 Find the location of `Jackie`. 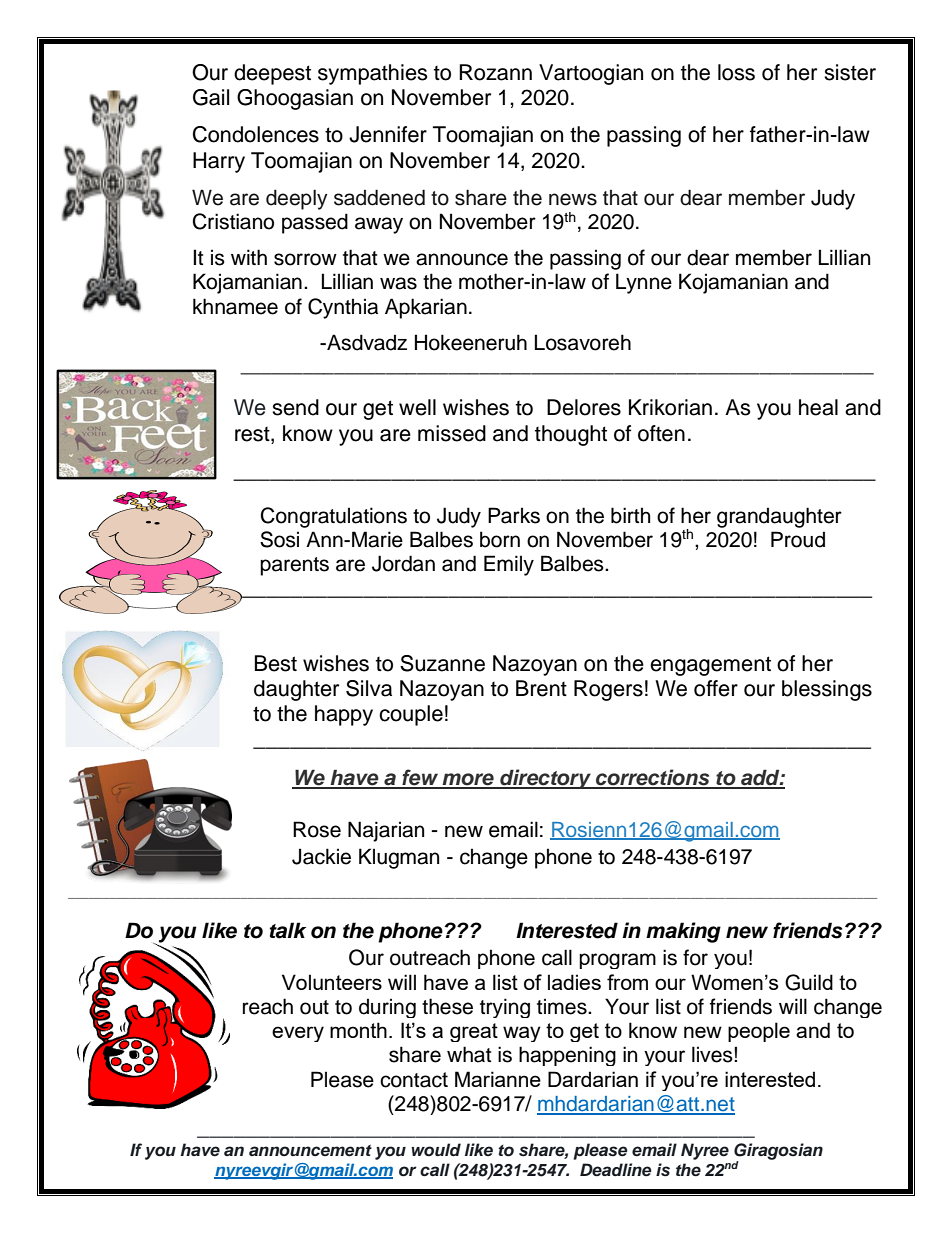

Jackie is located at coordinates (321, 856).
